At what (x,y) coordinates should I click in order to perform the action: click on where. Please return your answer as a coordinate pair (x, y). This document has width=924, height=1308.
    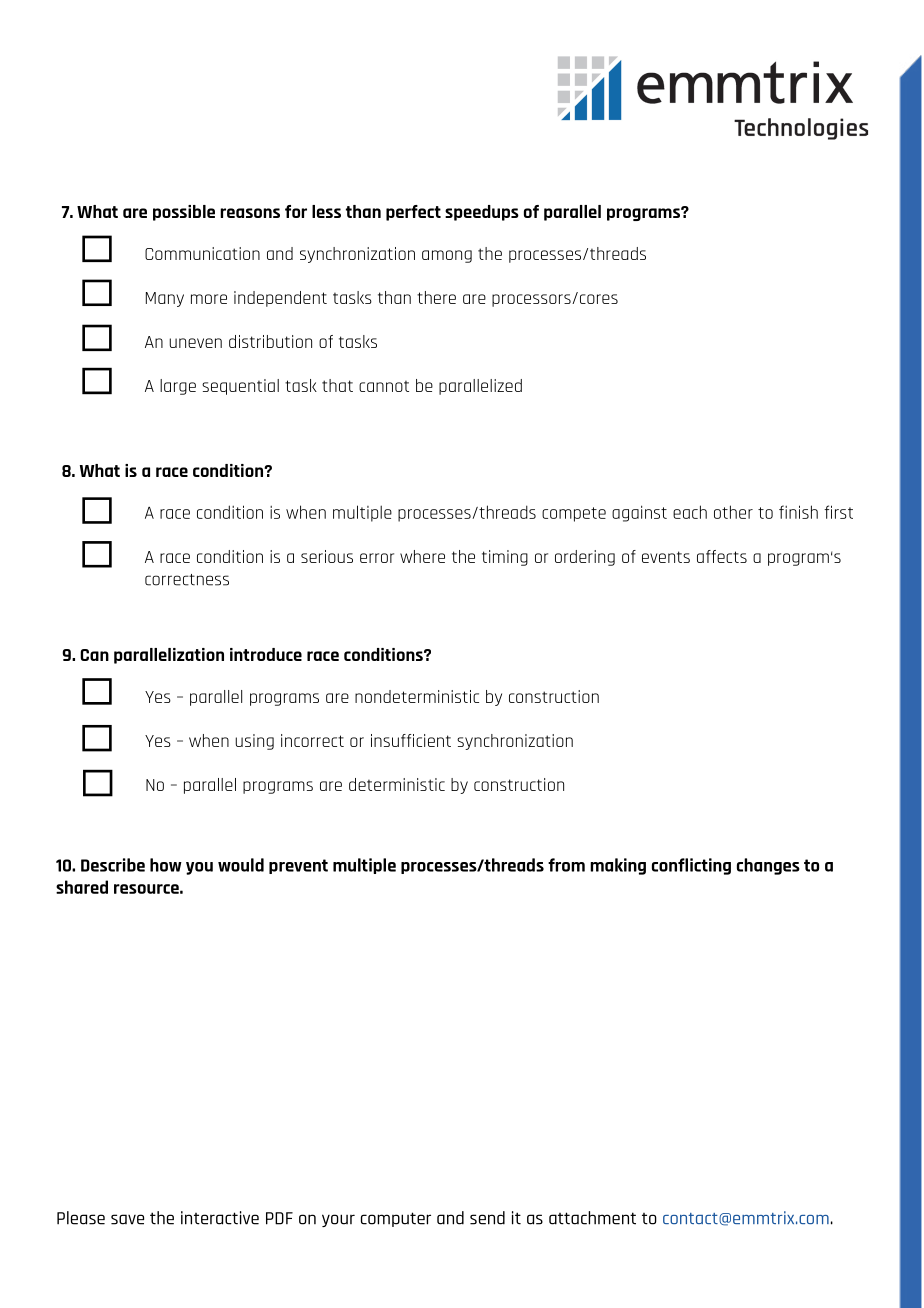
    Looking at the image, I should click on (422, 556).
